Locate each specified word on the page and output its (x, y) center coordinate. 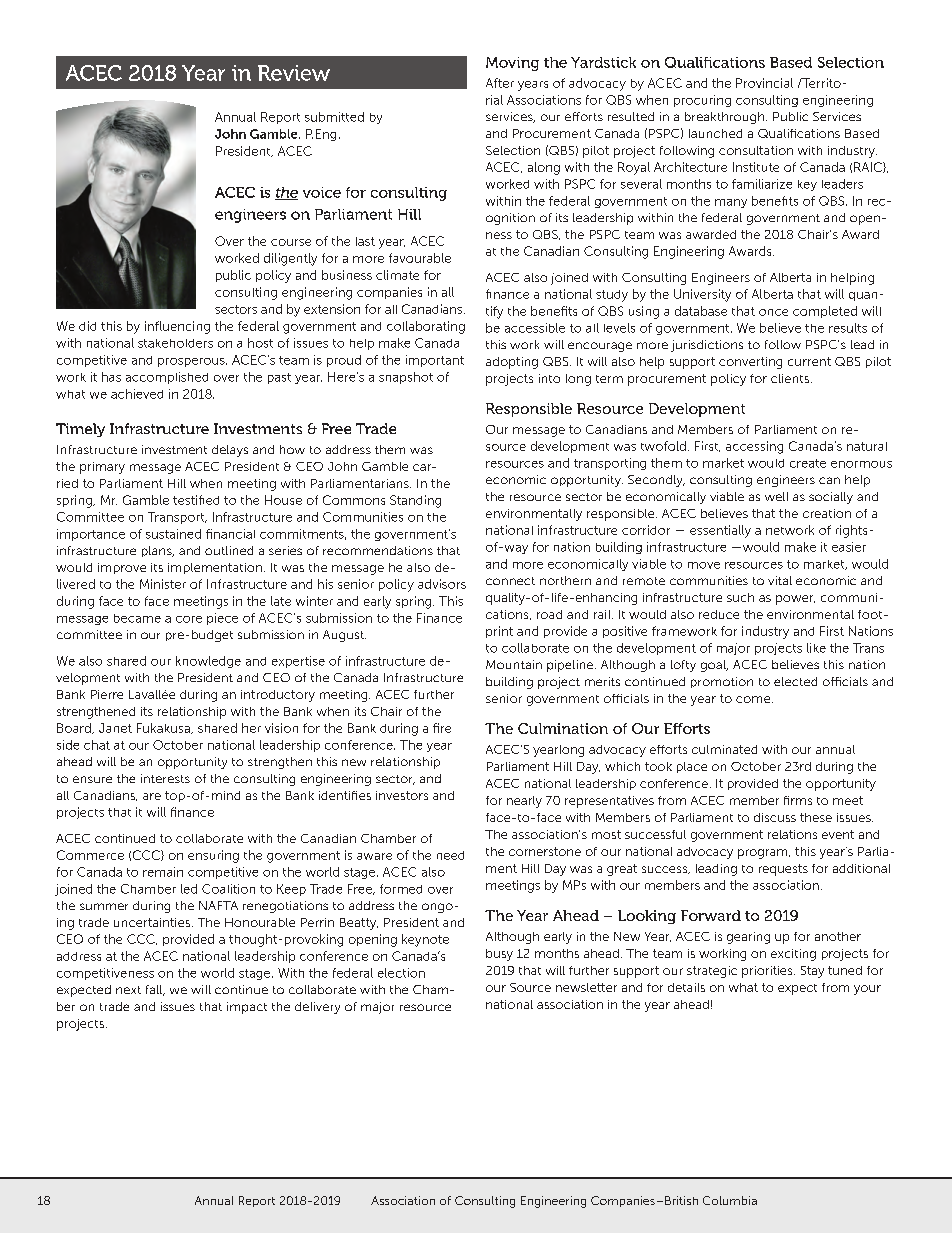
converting (750, 363)
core (189, 619)
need (450, 855)
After (500, 83)
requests (783, 870)
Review (294, 73)
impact (247, 1008)
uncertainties (152, 922)
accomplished (167, 378)
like (816, 648)
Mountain (514, 664)
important (435, 361)
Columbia (730, 1200)
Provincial (764, 83)
